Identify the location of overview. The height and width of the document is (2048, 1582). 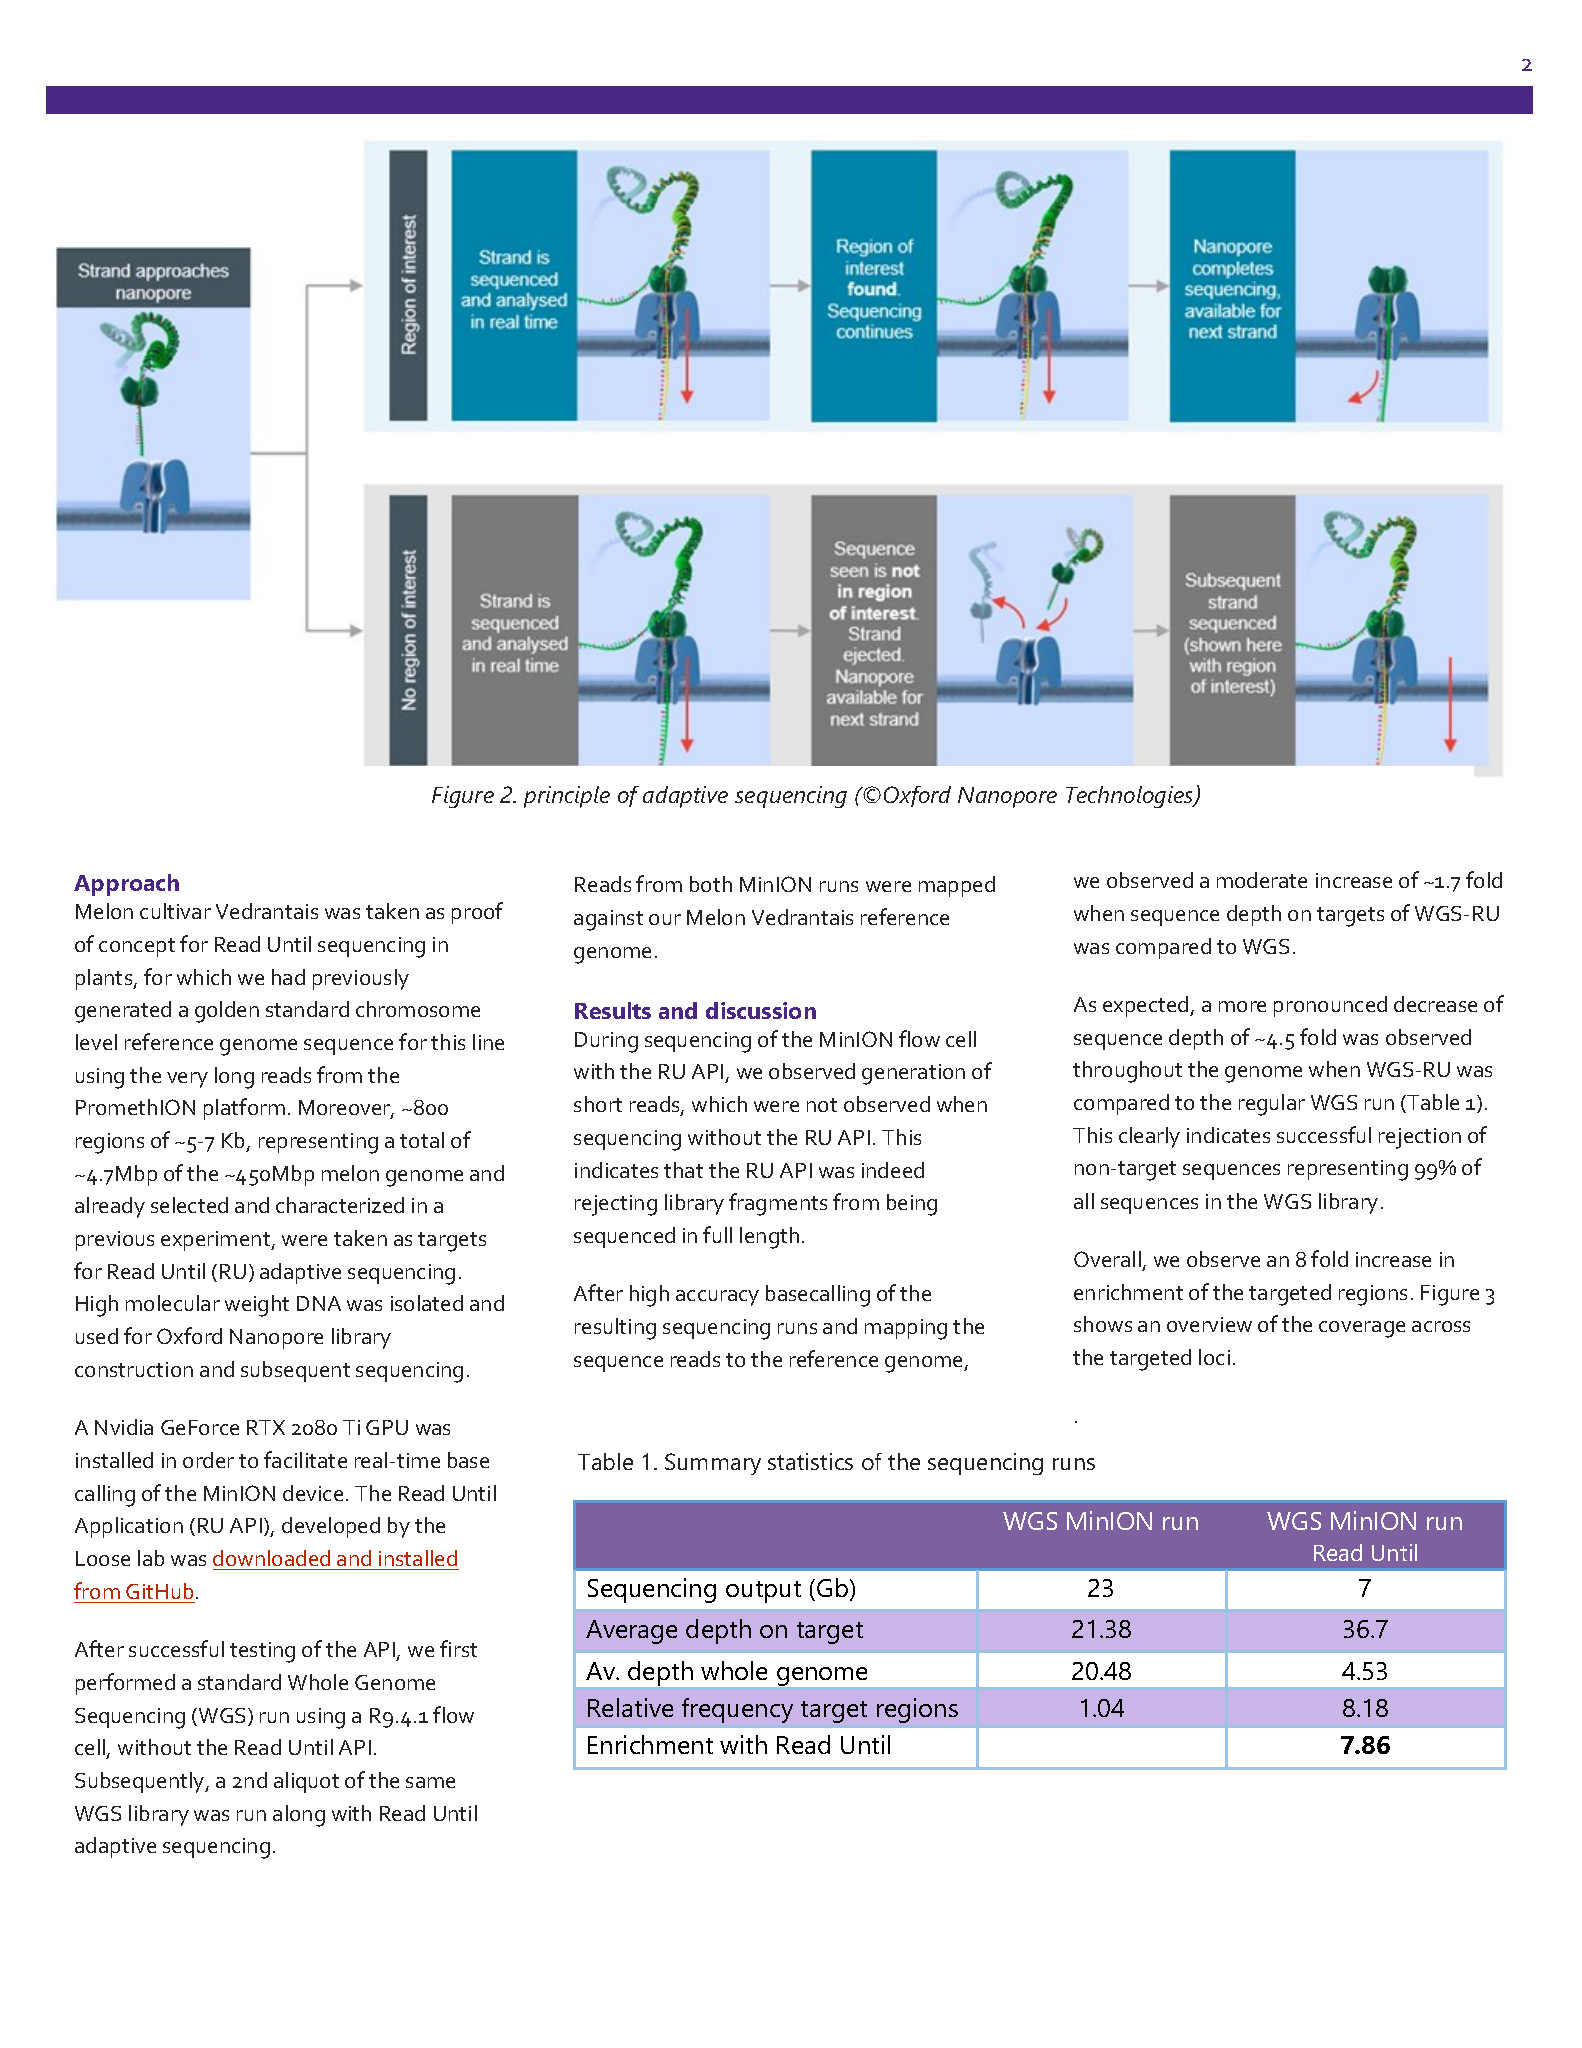
(1209, 1324).
